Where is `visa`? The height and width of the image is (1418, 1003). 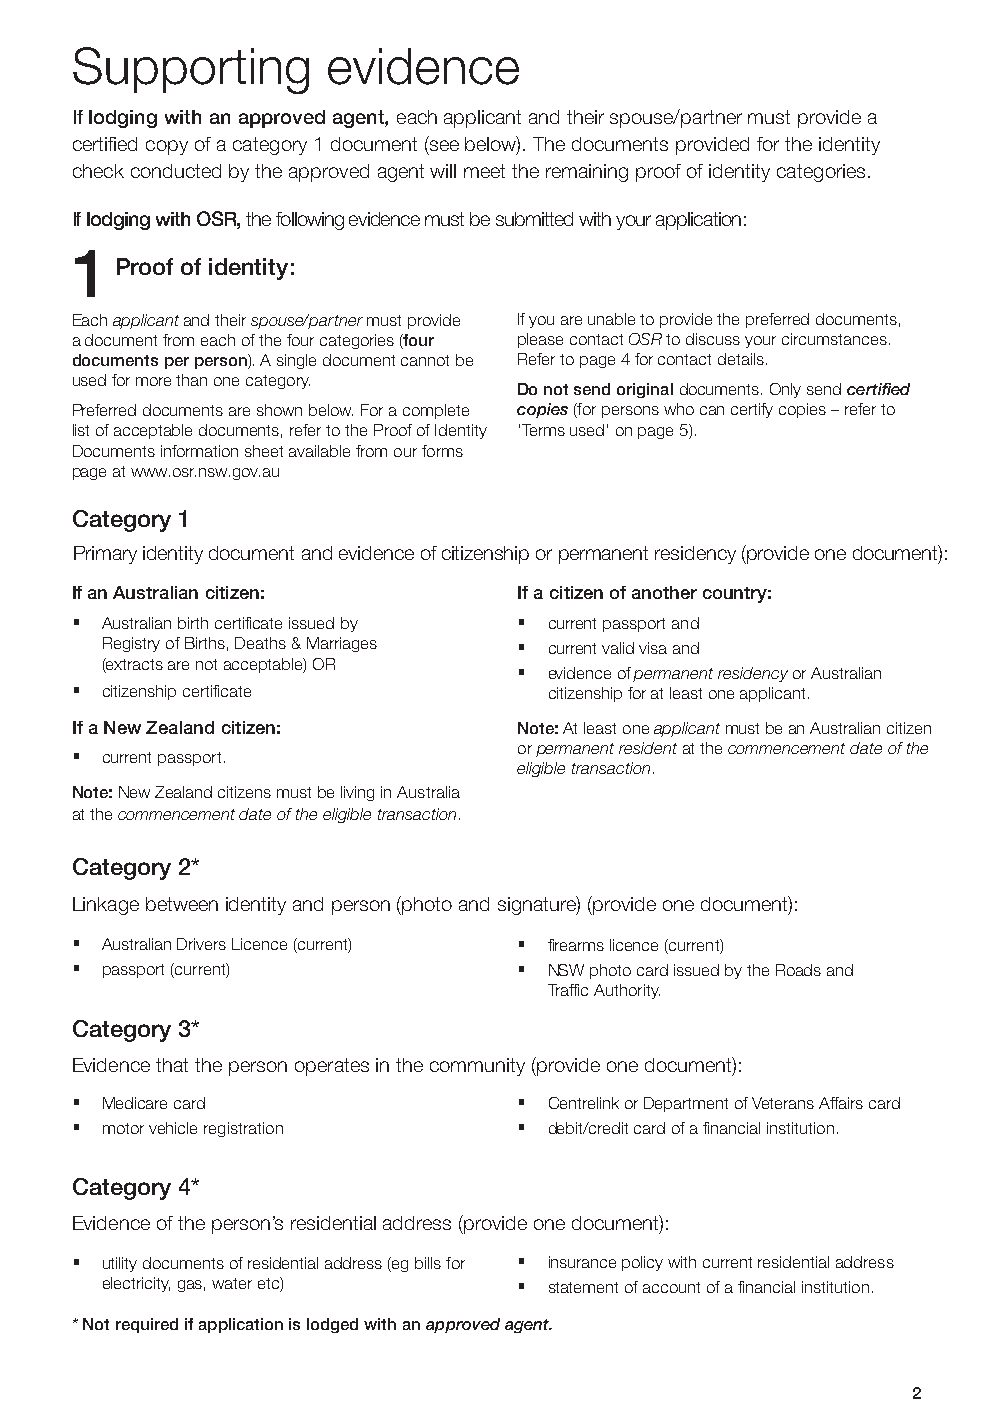
visa is located at coordinates (653, 648).
